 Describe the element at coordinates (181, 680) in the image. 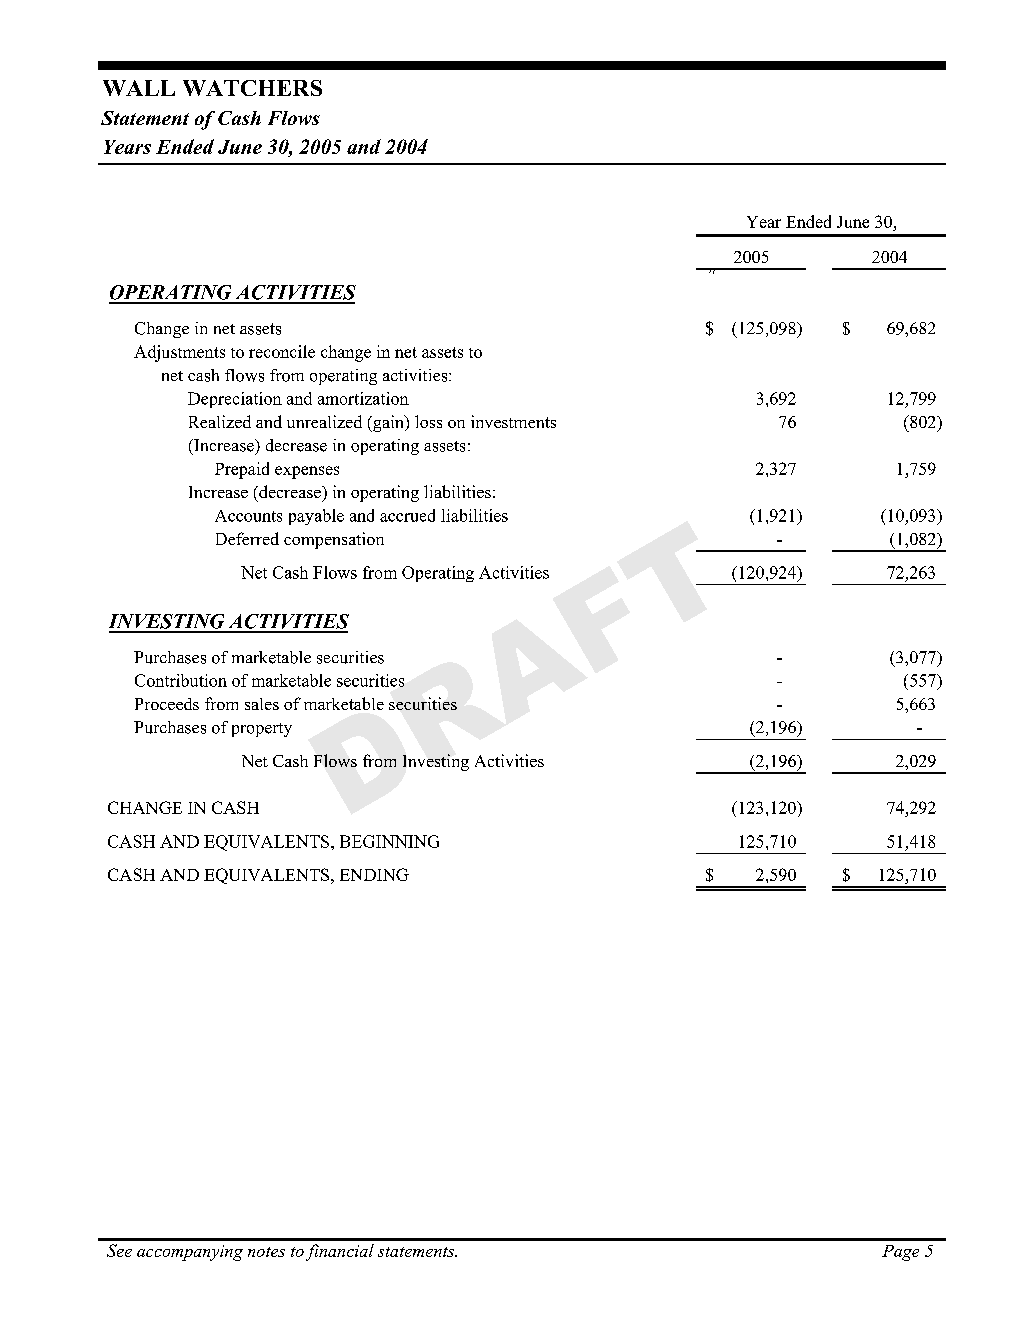

I see `Contribution` at that location.
